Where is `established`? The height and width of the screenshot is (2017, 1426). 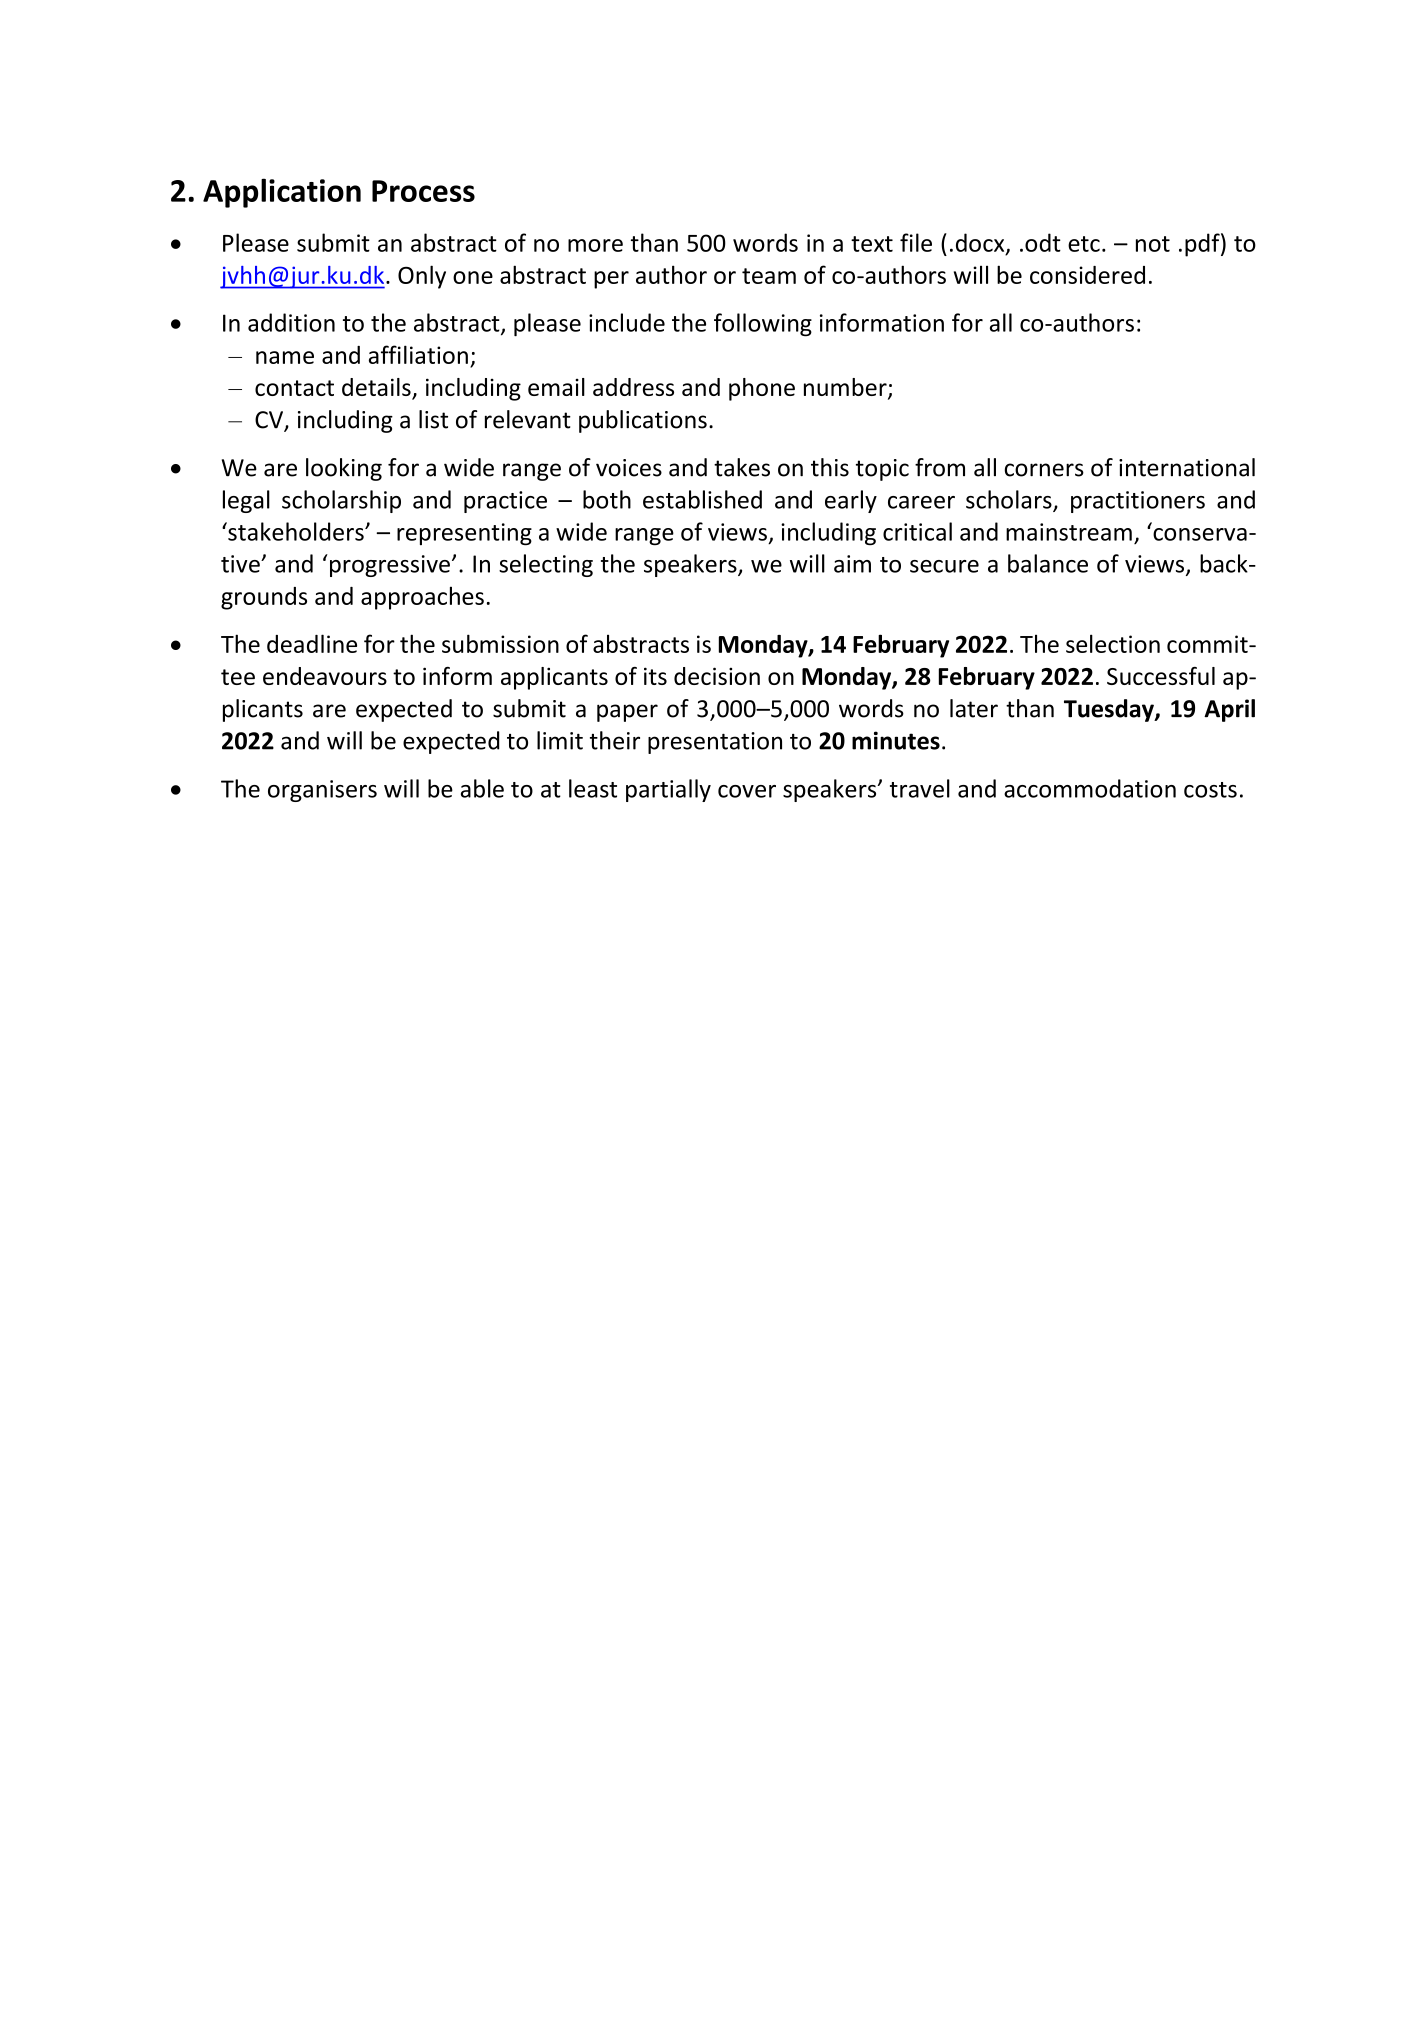 established is located at coordinates (702, 499).
